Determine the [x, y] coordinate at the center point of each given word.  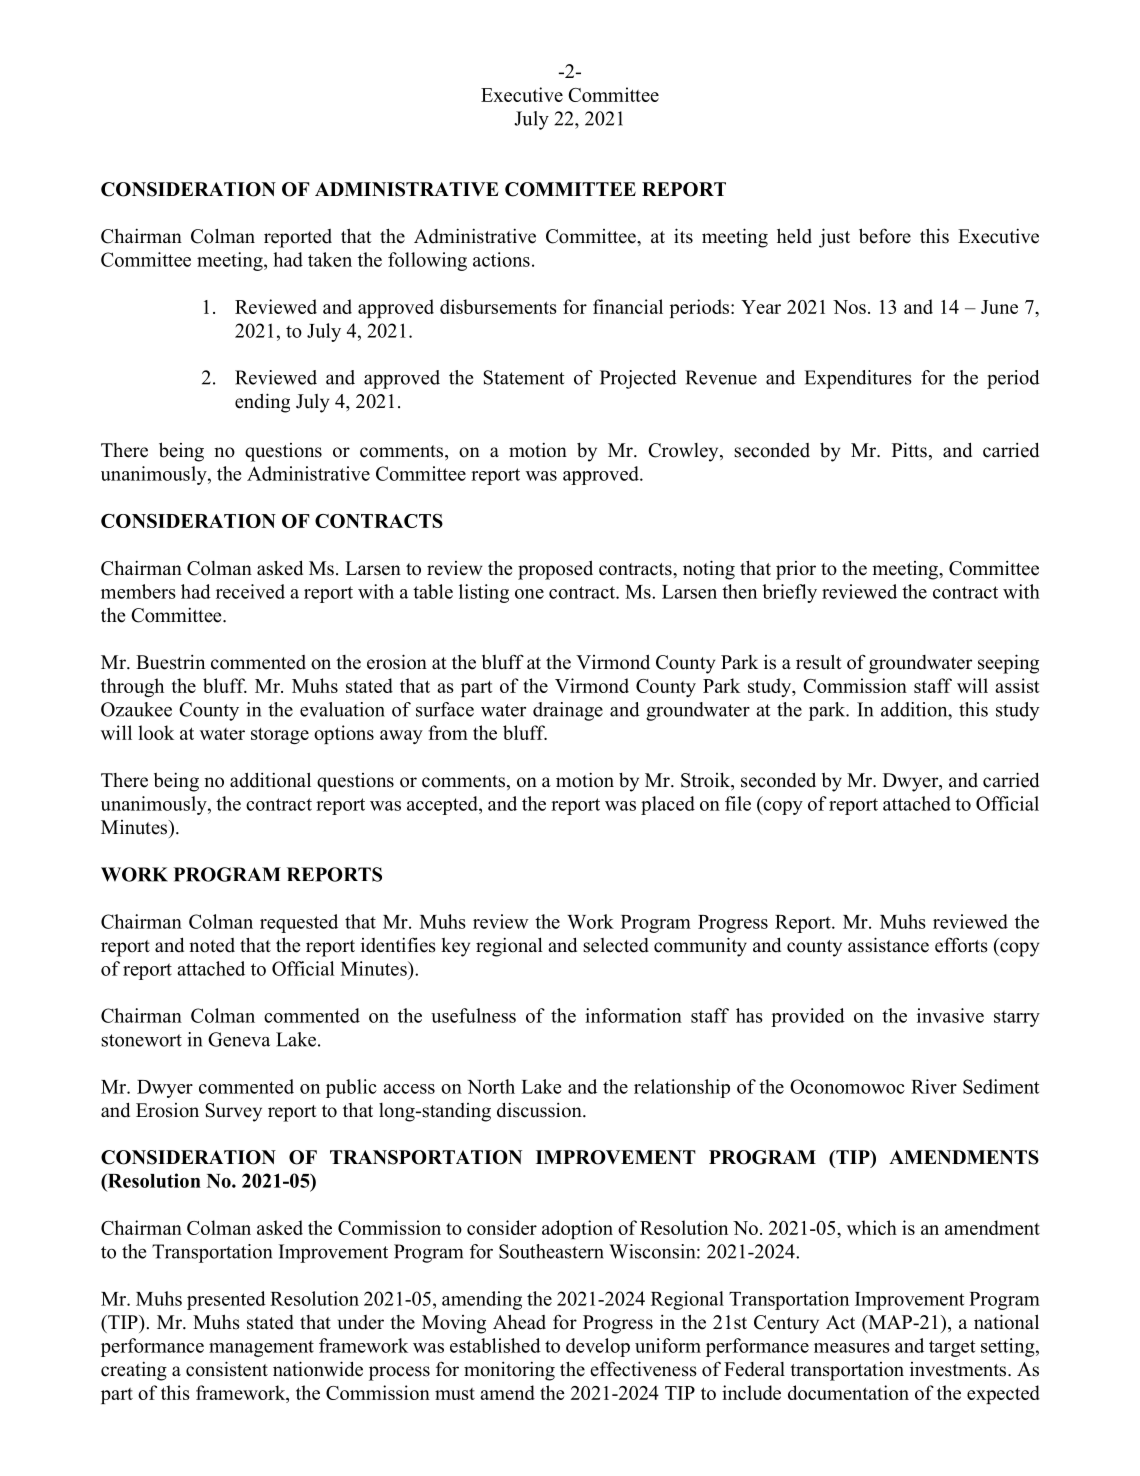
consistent [227, 1369]
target [952, 1348]
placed [668, 805]
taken [330, 259]
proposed [555, 570]
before [885, 236]
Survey [233, 1112]
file [738, 803]
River [934, 1086]
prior [796, 570]
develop [598, 1347]
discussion [540, 1110]
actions [501, 259]
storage [280, 736]
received [250, 591]
